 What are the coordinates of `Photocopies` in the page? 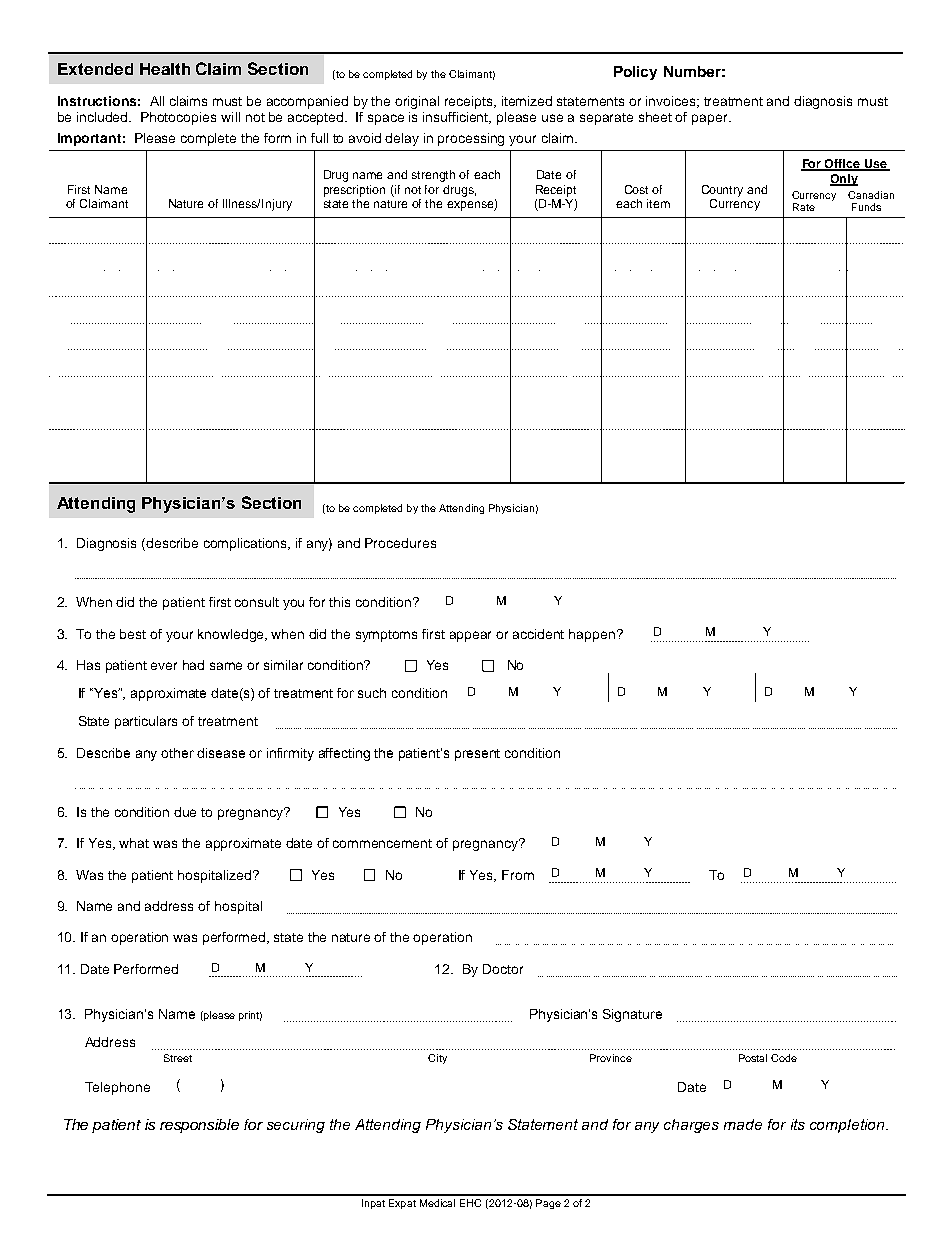 It's located at (178, 118).
